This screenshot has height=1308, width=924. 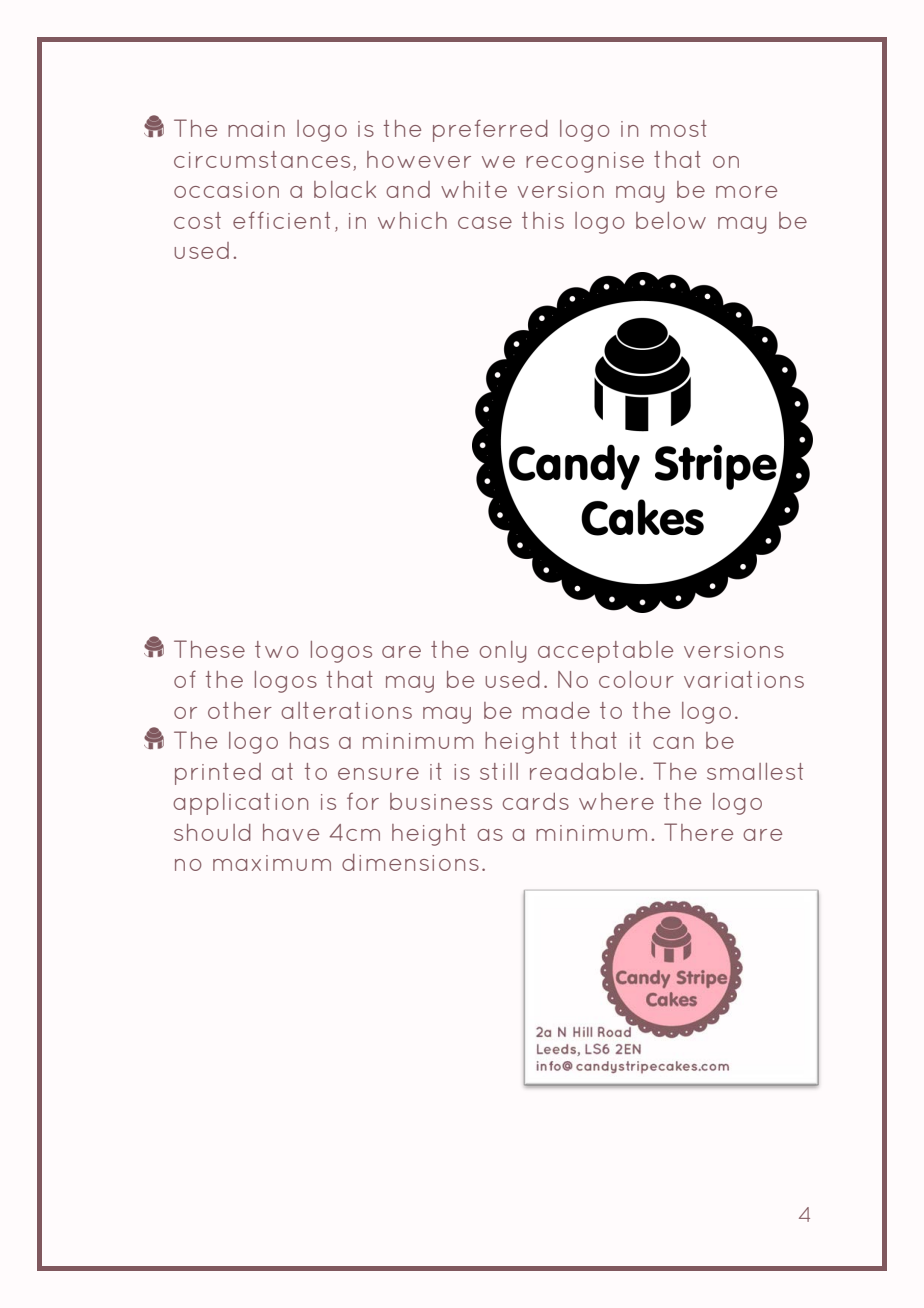 I want to click on case, so click(x=485, y=223).
